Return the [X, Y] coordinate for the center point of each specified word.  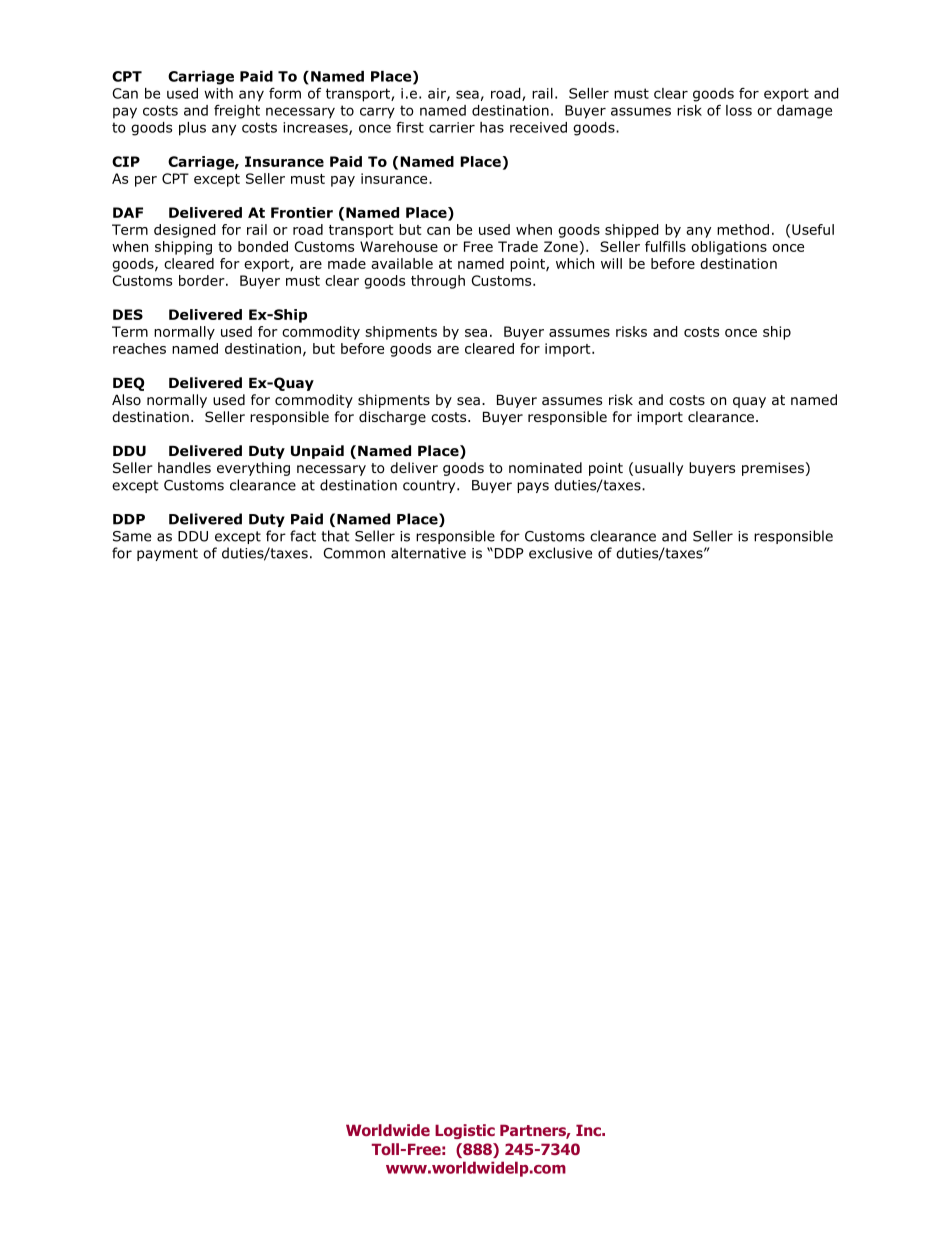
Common [354, 553]
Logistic [465, 1131]
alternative [428, 553]
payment [167, 554]
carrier [452, 127]
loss [739, 110]
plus [192, 129]
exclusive [560, 553]
